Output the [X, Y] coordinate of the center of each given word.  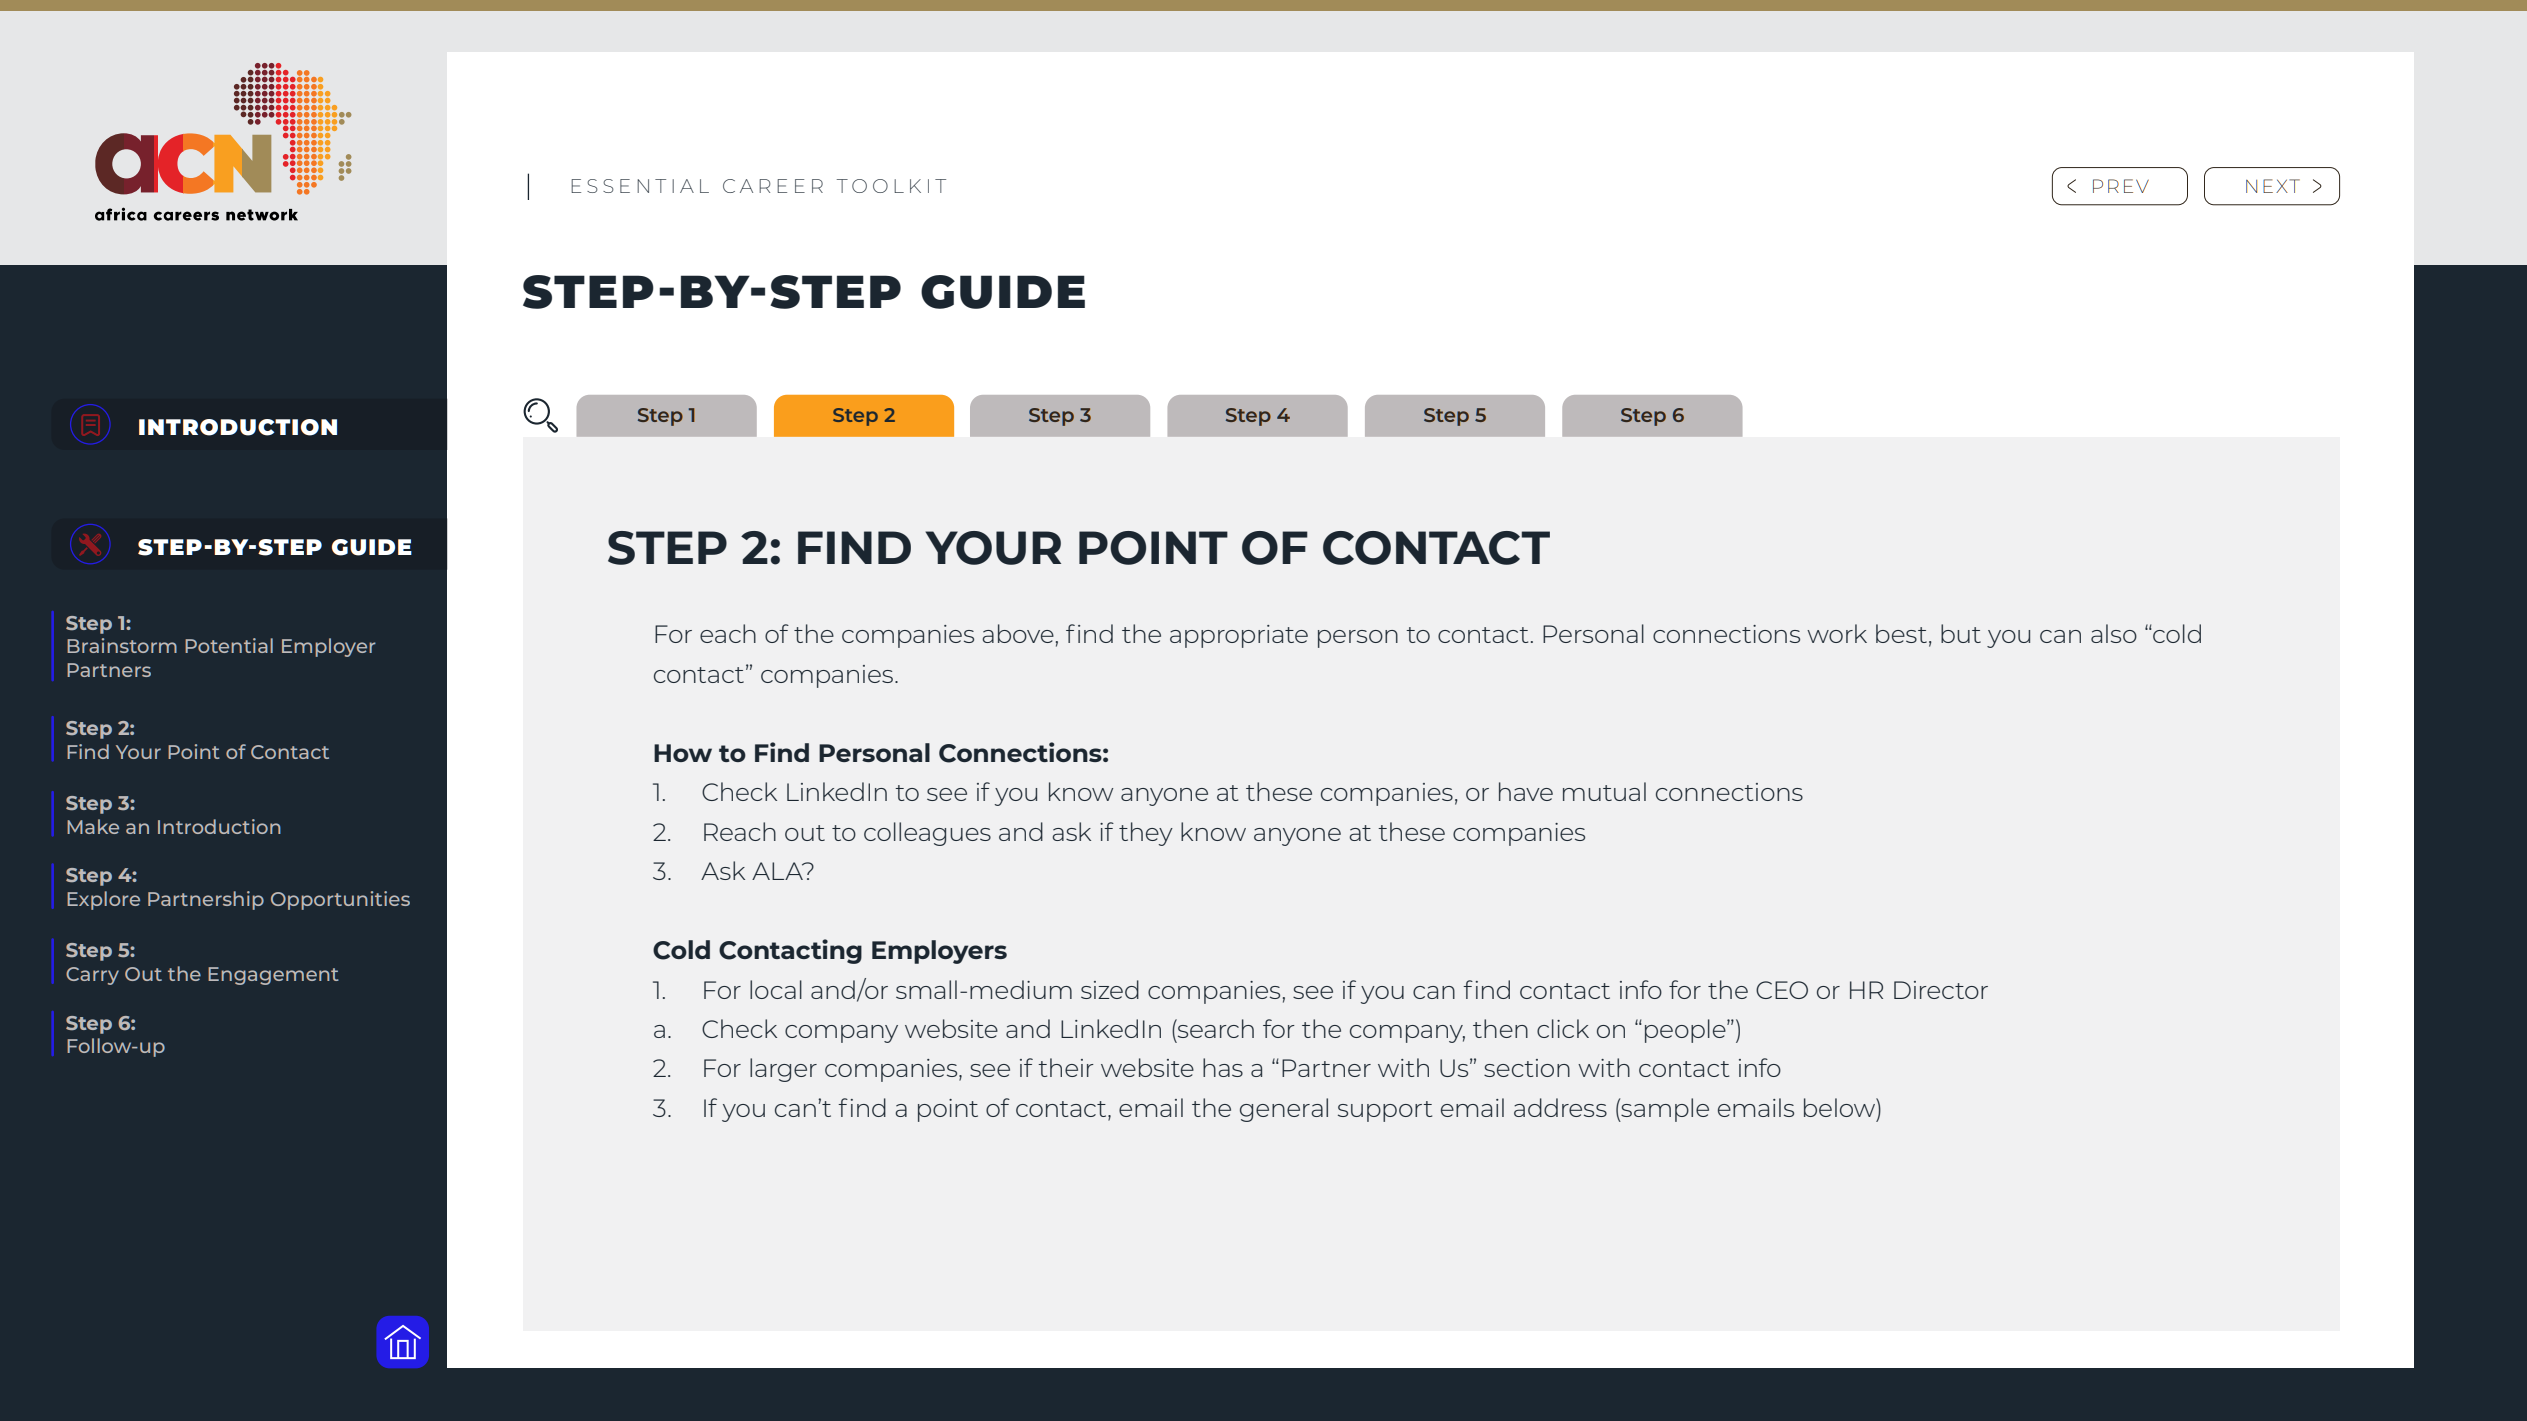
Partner [1326, 1068]
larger [783, 1070]
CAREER [773, 186]
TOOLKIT [891, 186]
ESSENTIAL [640, 186]
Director [1941, 990]
